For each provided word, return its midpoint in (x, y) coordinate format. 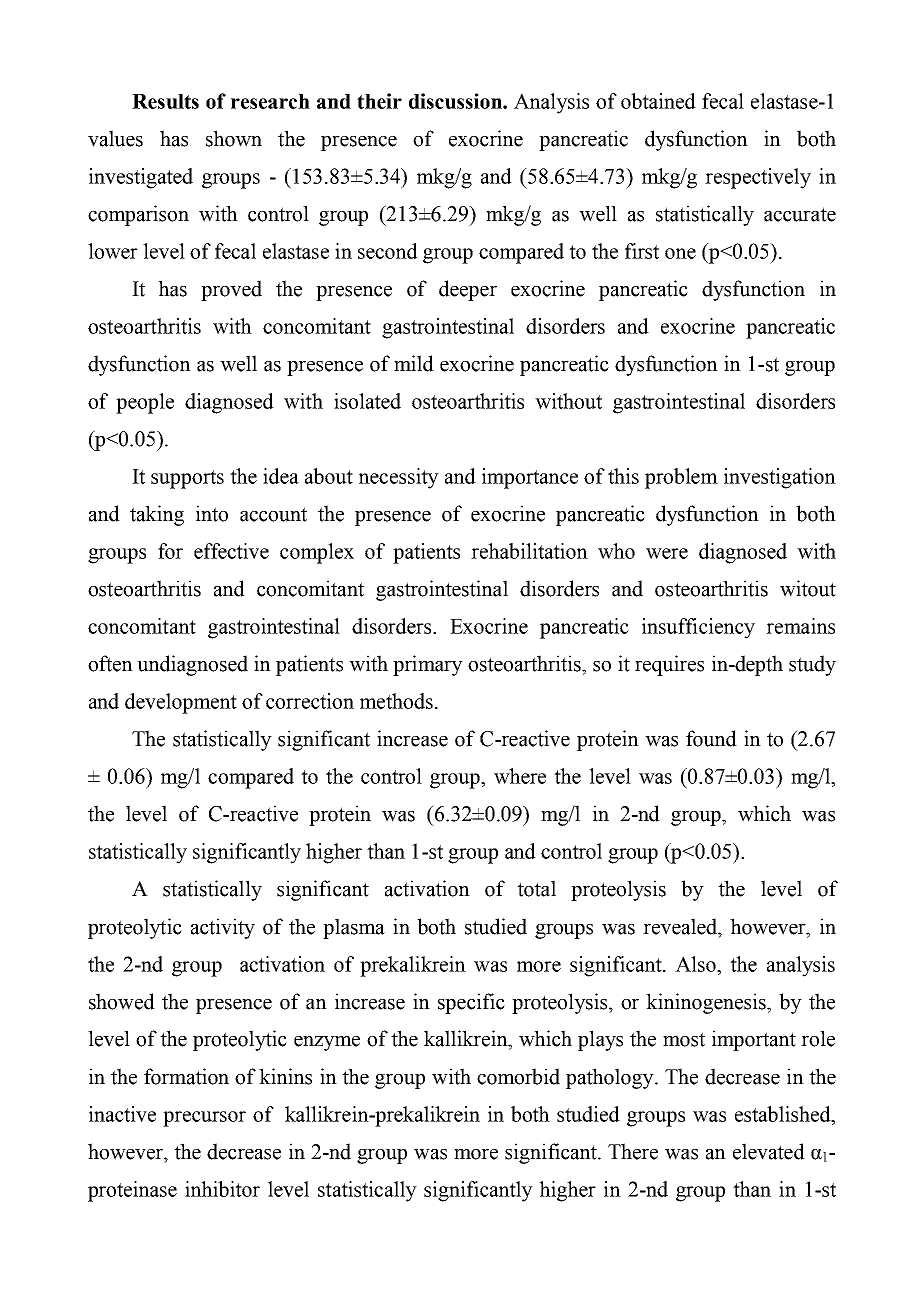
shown (234, 138)
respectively (758, 178)
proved (231, 290)
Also (696, 964)
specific (471, 1003)
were (667, 553)
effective (231, 551)
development (181, 703)
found (711, 738)
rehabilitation (529, 551)
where (520, 776)
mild (414, 363)
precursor (204, 1119)
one (680, 253)
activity (223, 928)
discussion (456, 101)
